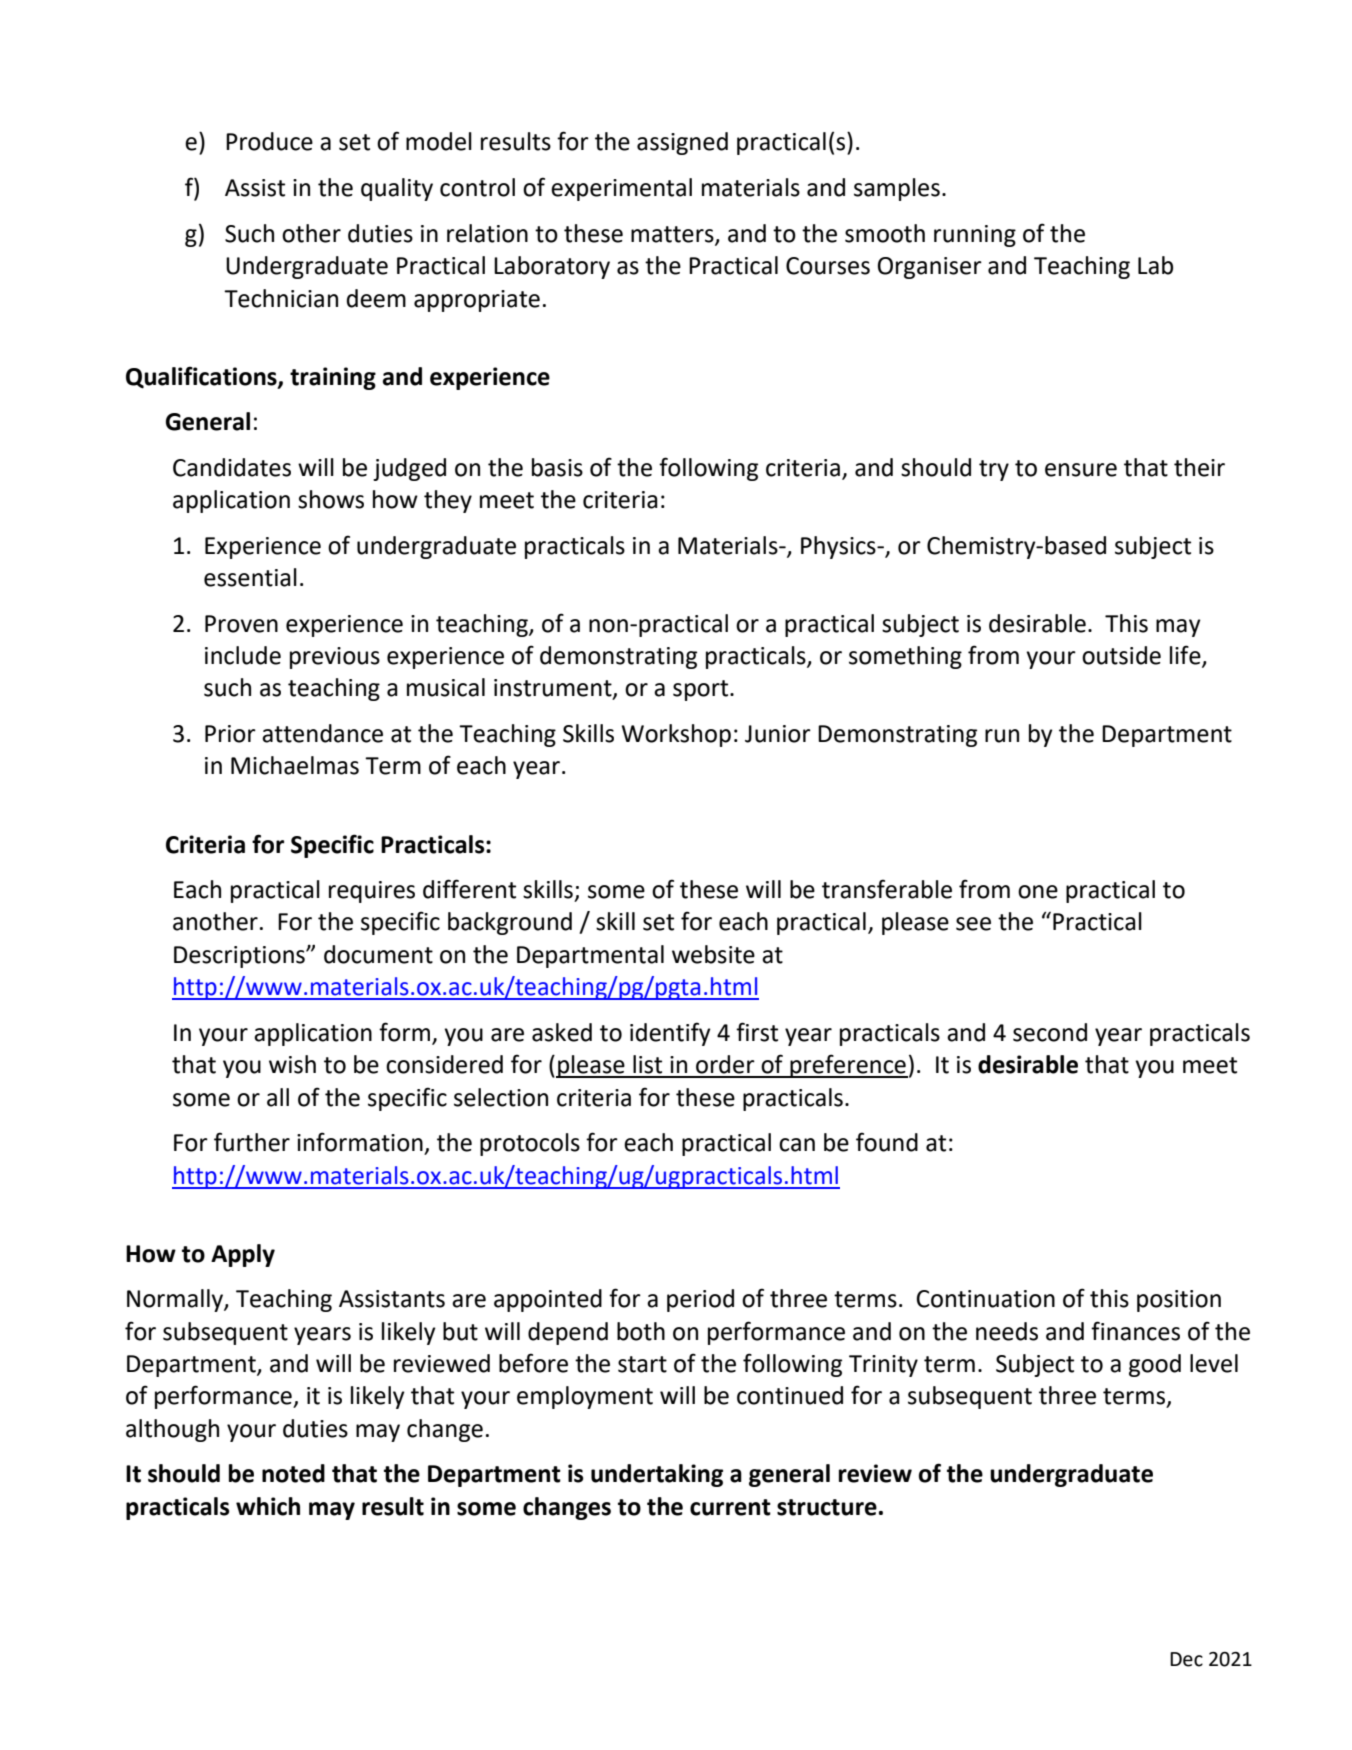  What do you see at coordinates (730, 1507) in the page?
I see `current` at bounding box center [730, 1507].
